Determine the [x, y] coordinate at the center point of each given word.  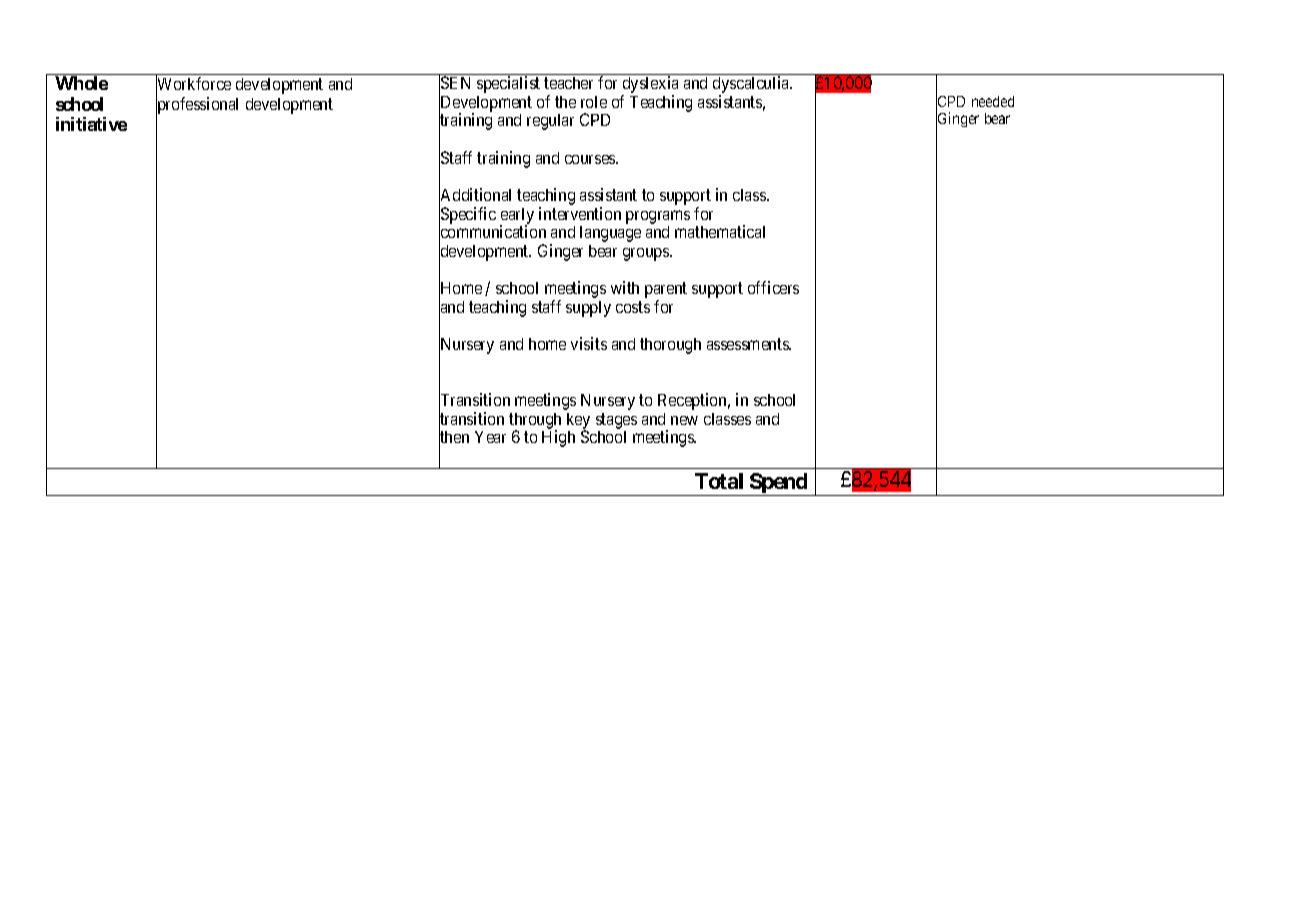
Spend [778, 484]
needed [993, 101]
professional [197, 106]
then [454, 438]
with [625, 287]
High [558, 438]
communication [492, 233]
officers [773, 287]
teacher [568, 83]
